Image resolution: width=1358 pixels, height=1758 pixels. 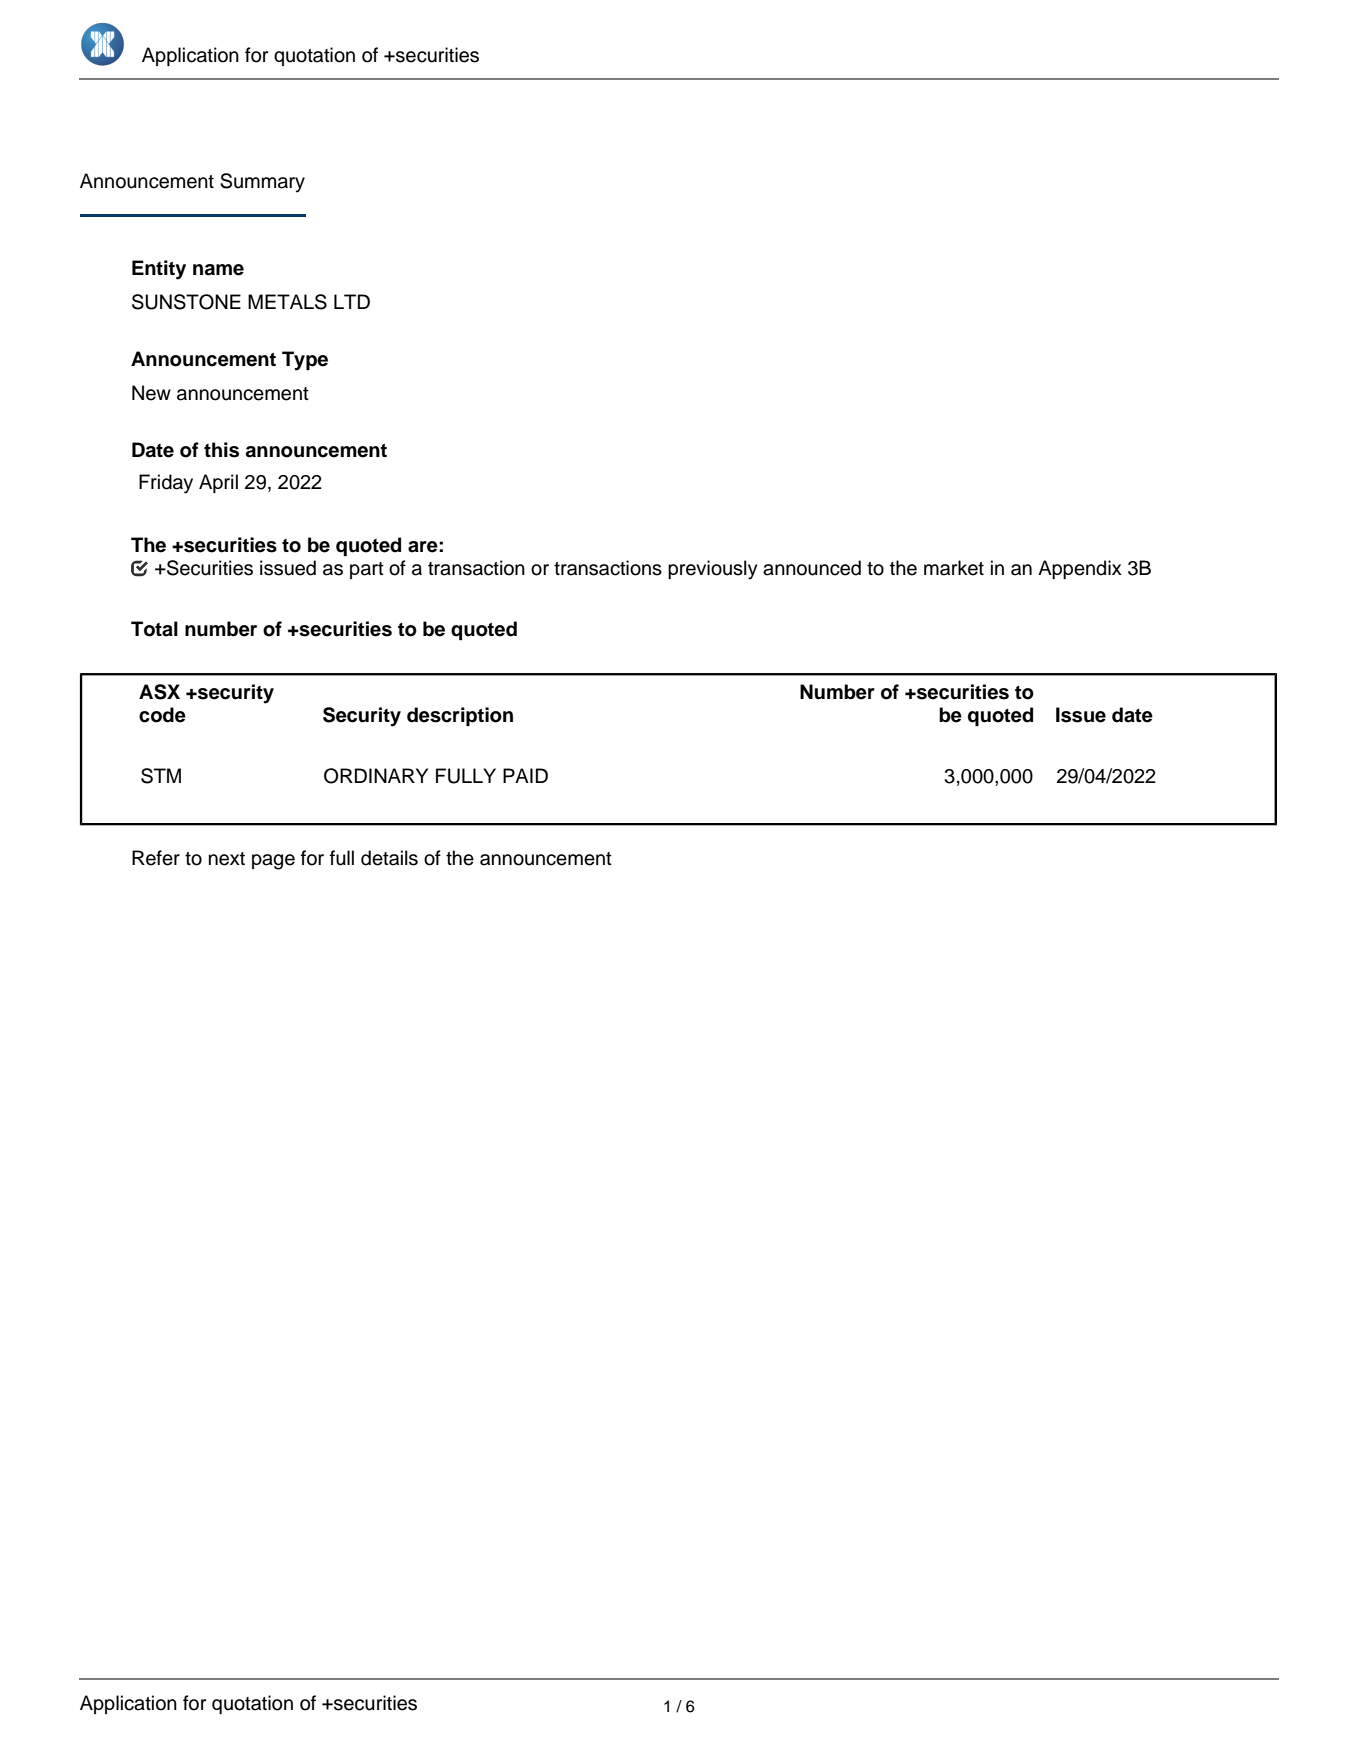 What do you see at coordinates (262, 183) in the page?
I see `Summary` at bounding box center [262, 183].
